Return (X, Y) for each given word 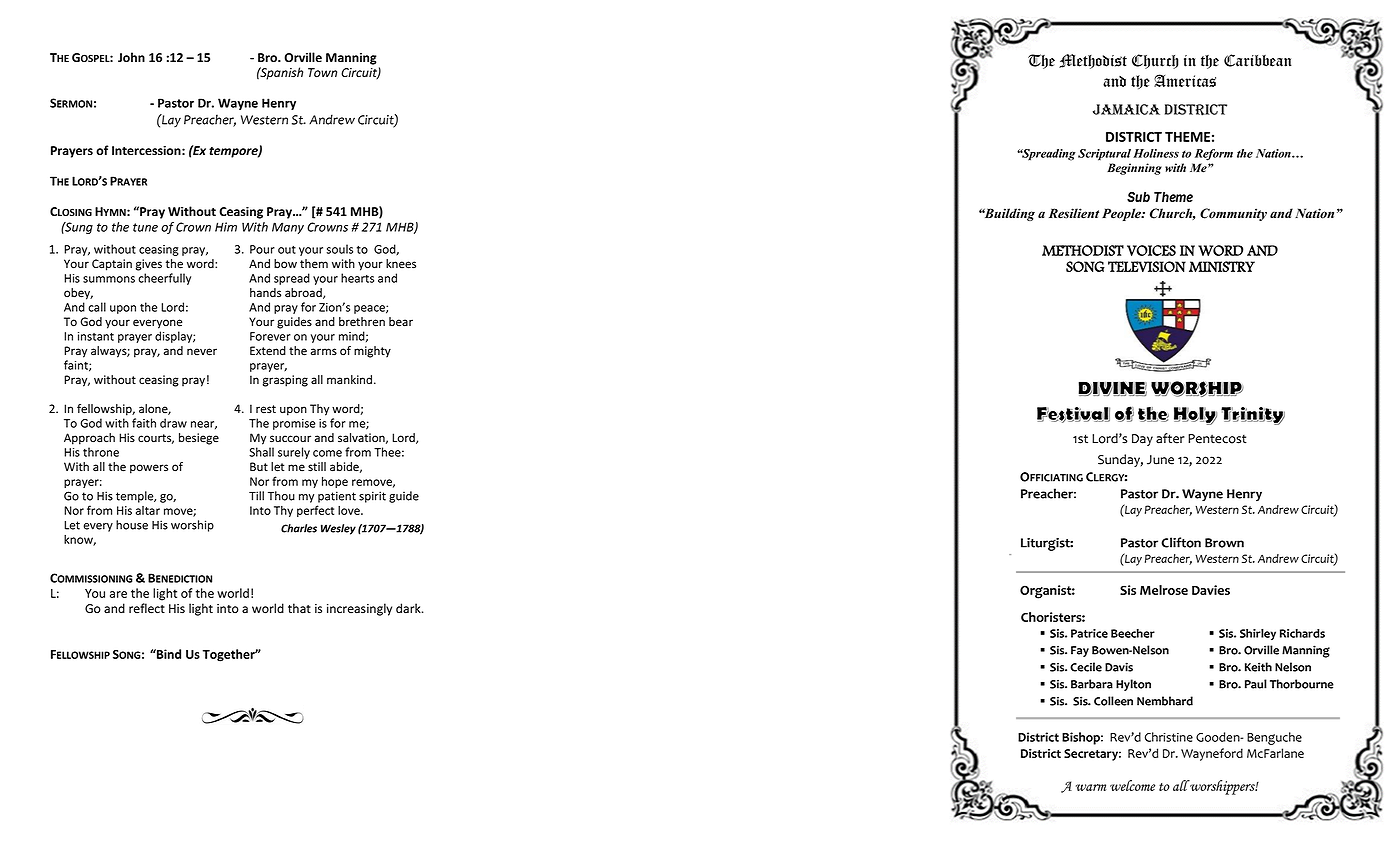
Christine (1169, 737)
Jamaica (1126, 109)
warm (1091, 787)
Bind (168, 654)
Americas (1185, 80)
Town (322, 73)
